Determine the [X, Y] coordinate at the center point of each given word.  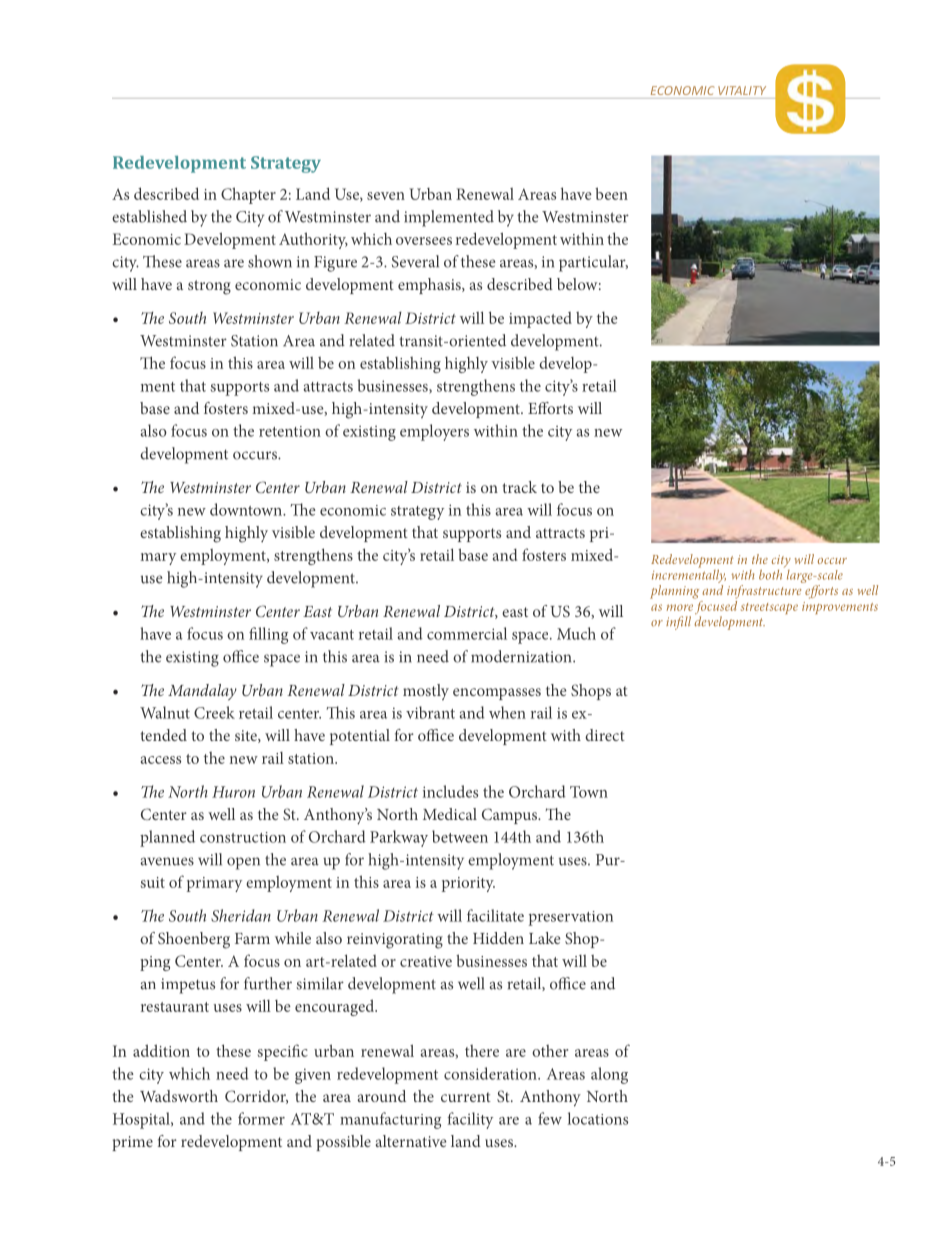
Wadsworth [179, 1096]
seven [386, 196]
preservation [571, 918]
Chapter [248, 195]
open [243, 863]
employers [434, 432]
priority [468, 884]
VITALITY [742, 90]
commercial [467, 633]
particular [593, 263]
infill [678, 623]
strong [209, 287]
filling [268, 635]
